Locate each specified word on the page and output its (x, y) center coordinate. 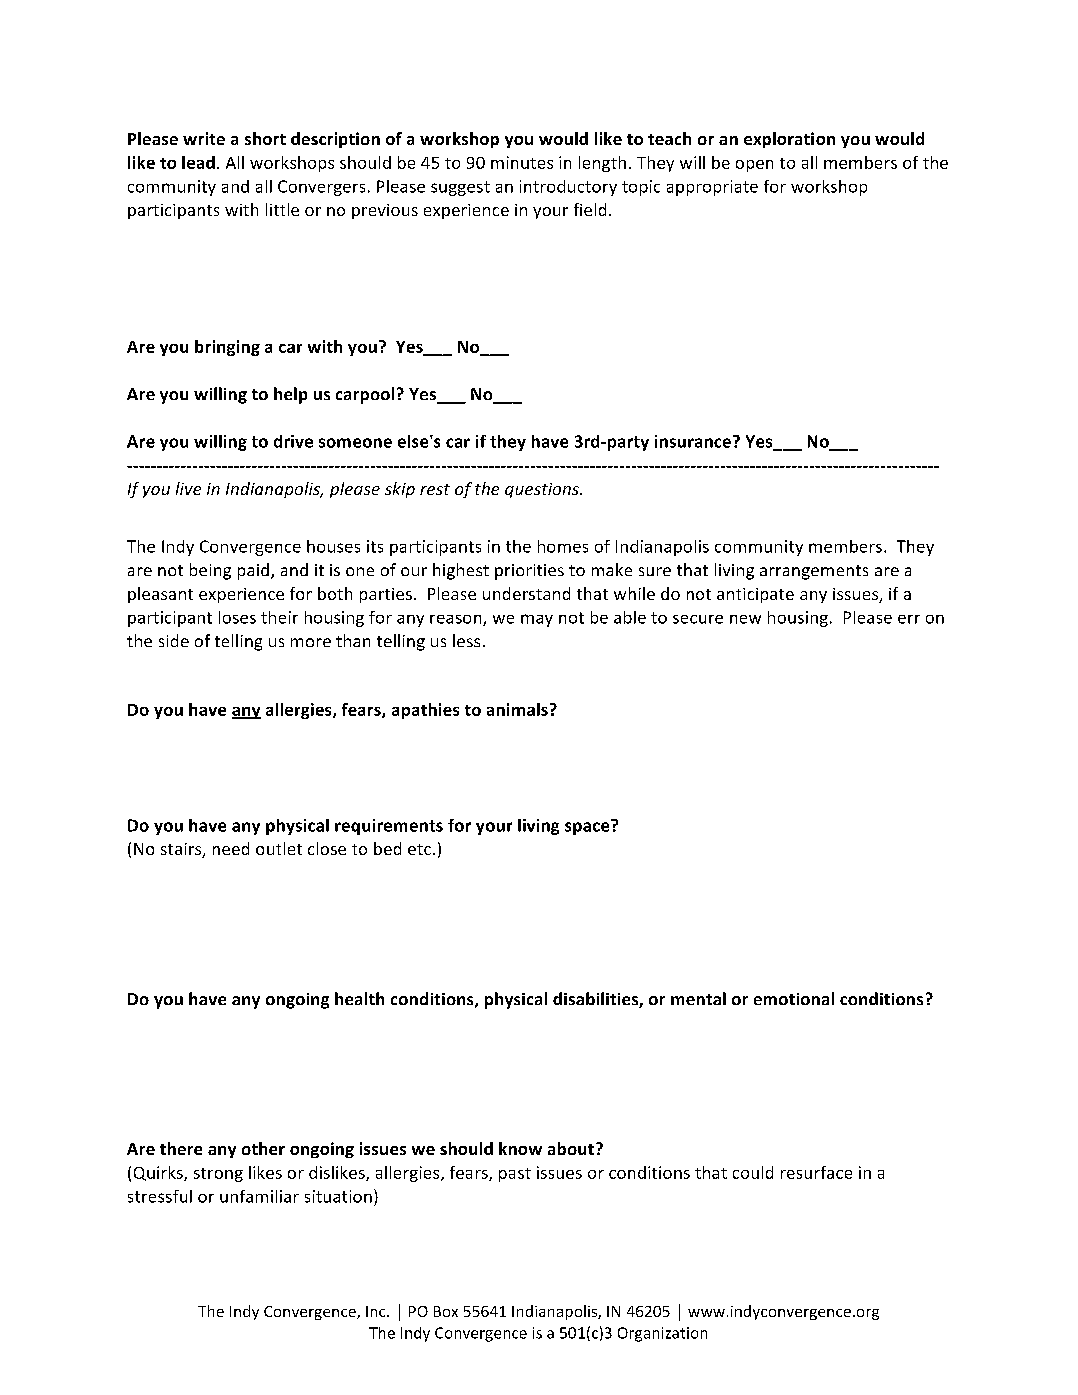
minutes (522, 162)
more (311, 642)
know (520, 1148)
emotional (794, 998)
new (745, 619)
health (359, 998)
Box (446, 1311)
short (265, 138)
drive (293, 441)
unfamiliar (259, 1196)
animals (517, 709)
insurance (694, 441)
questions (543, 490)
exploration (789, 140)
